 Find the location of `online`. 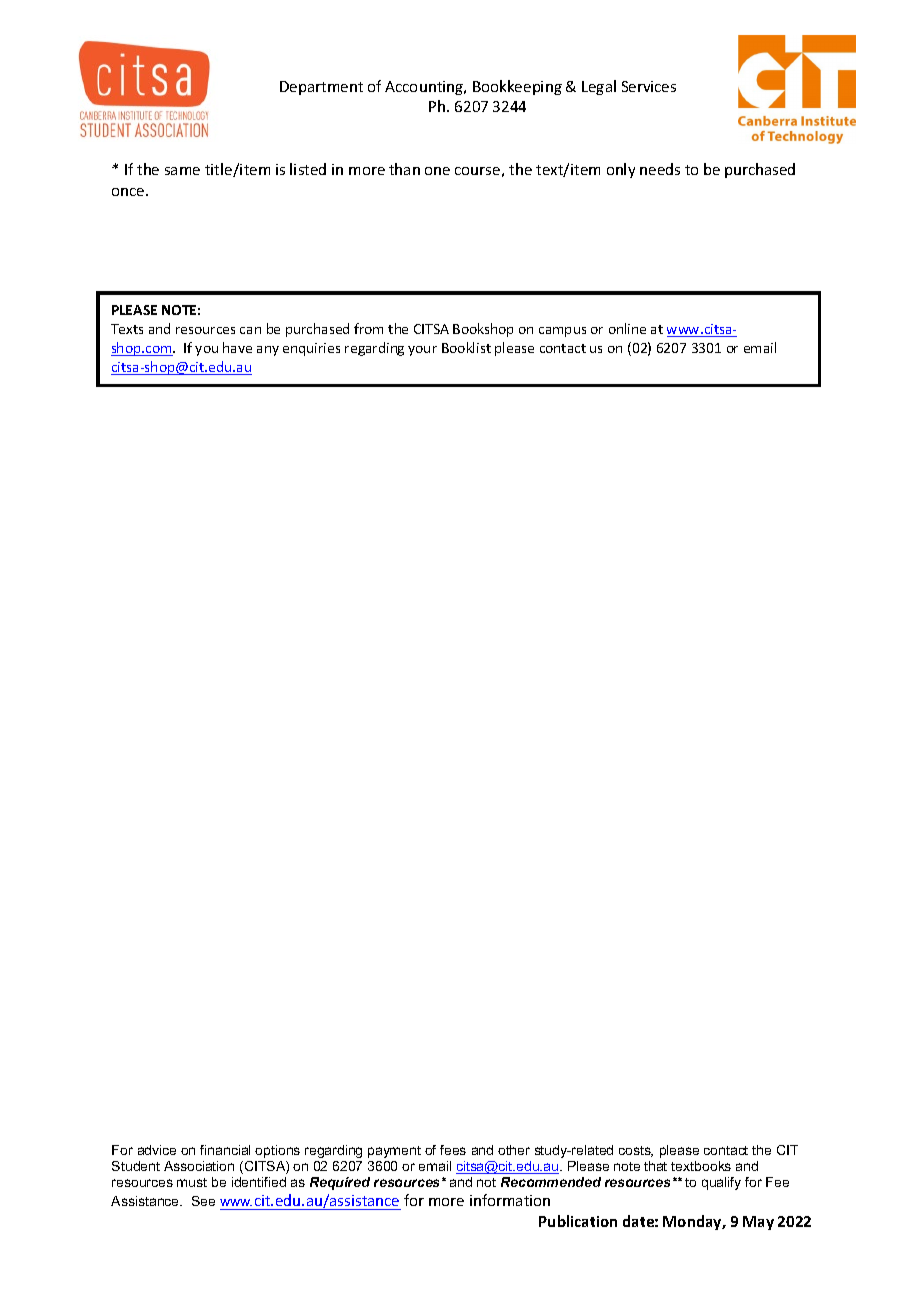

online is located at coordinates (627, 328).
